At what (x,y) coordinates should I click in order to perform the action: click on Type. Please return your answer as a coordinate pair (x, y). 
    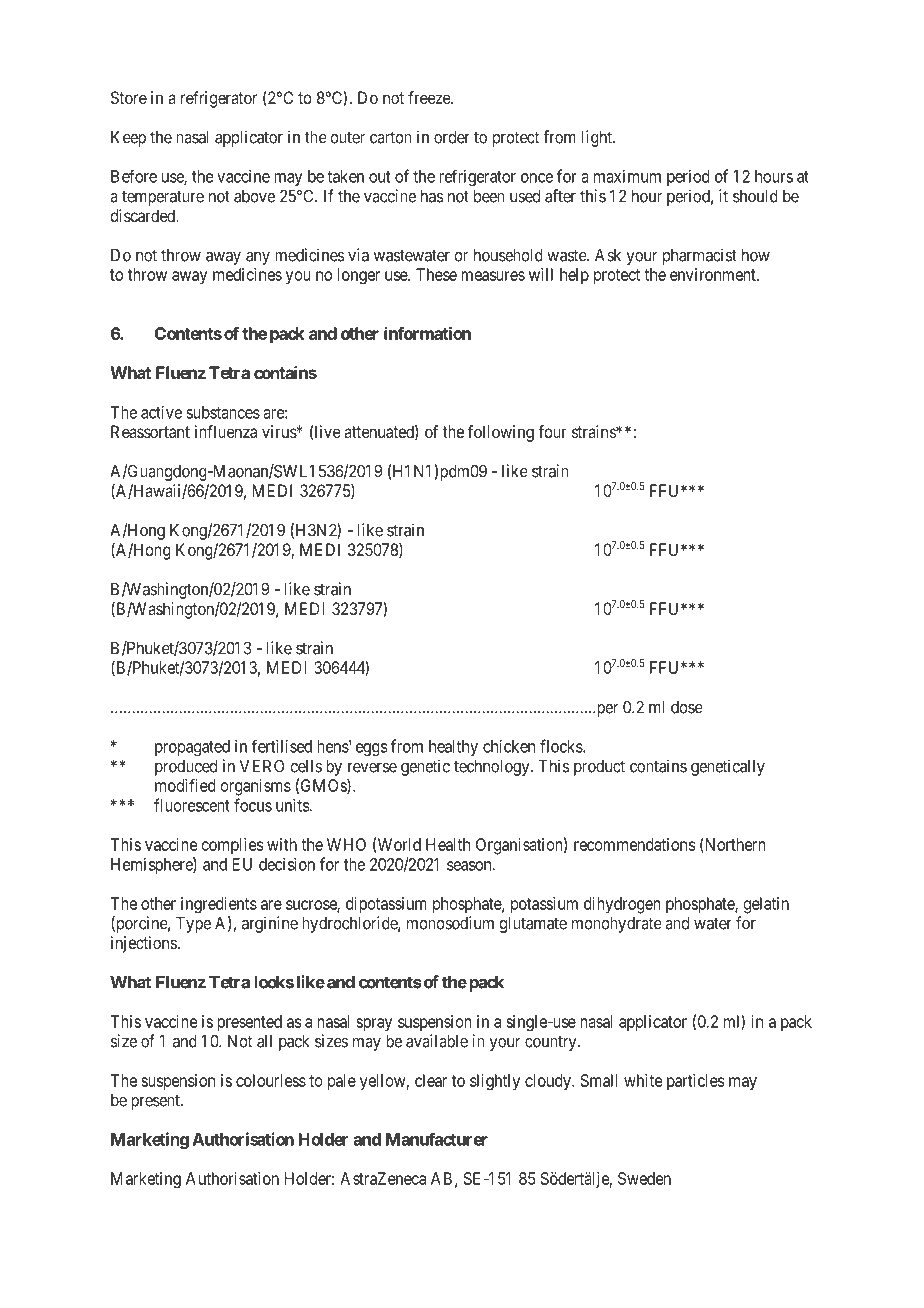
    Looking at the image, I should click on (193, 925).
